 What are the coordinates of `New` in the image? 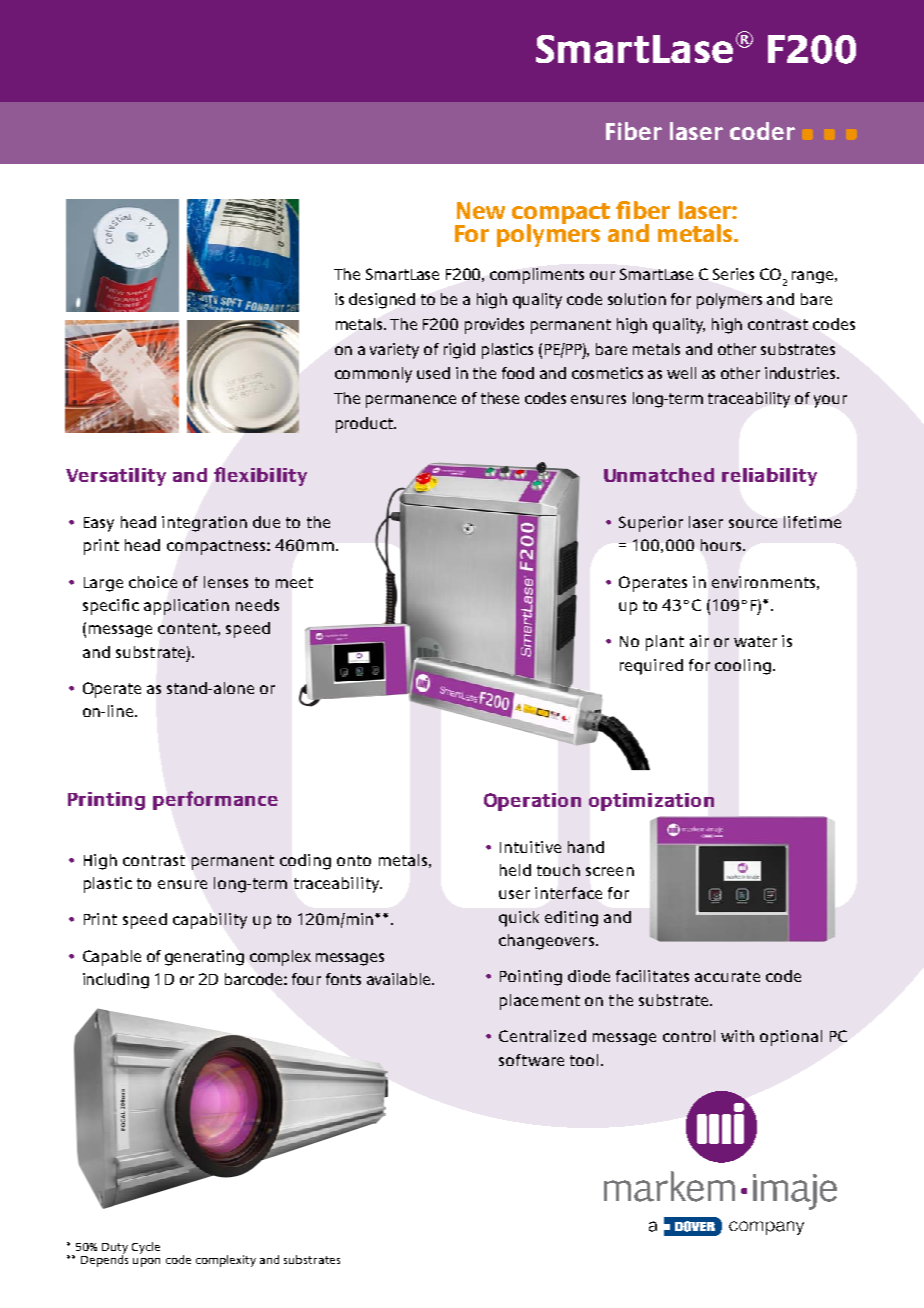 It's located at (481, 210).
